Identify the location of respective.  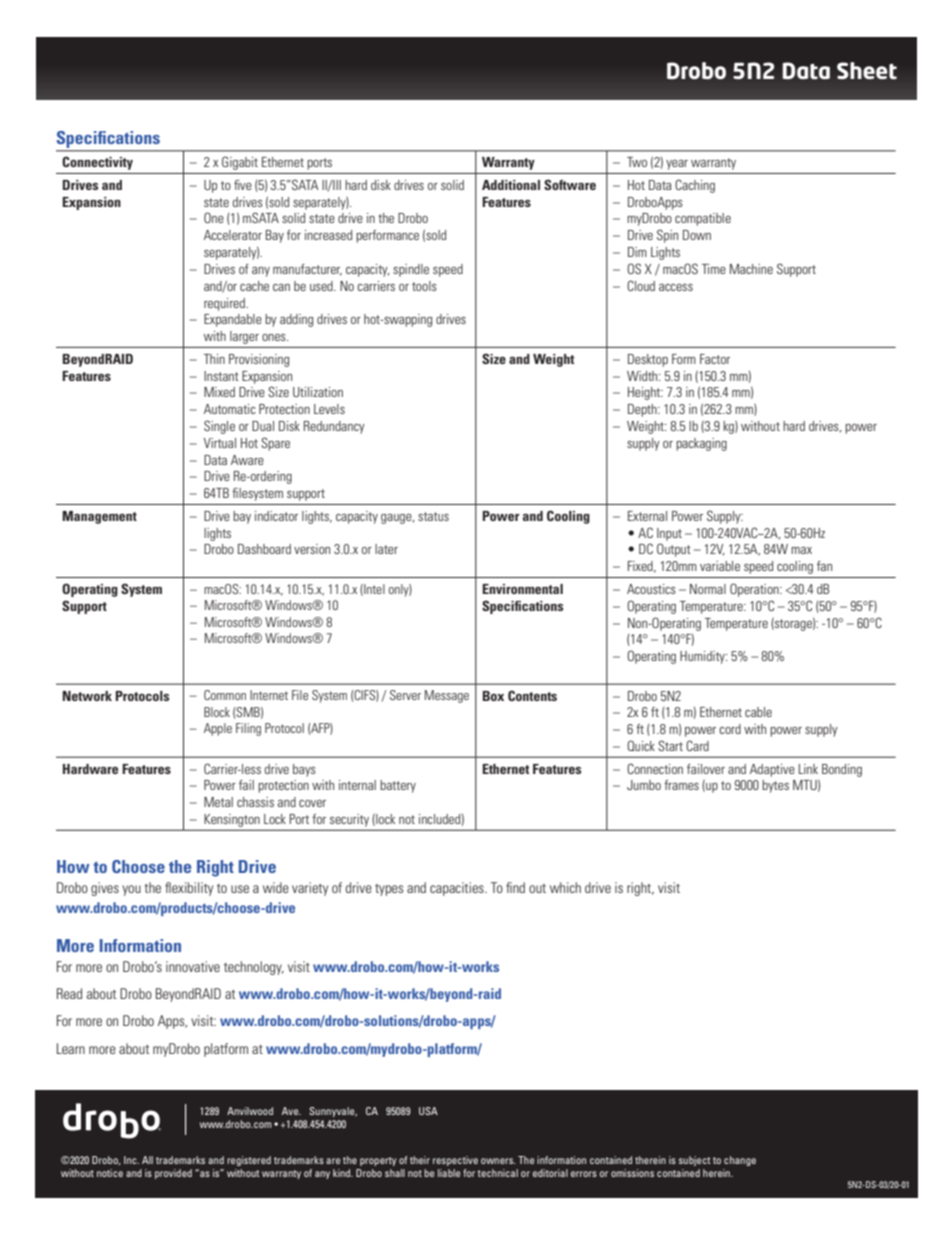
(455, 1161).
